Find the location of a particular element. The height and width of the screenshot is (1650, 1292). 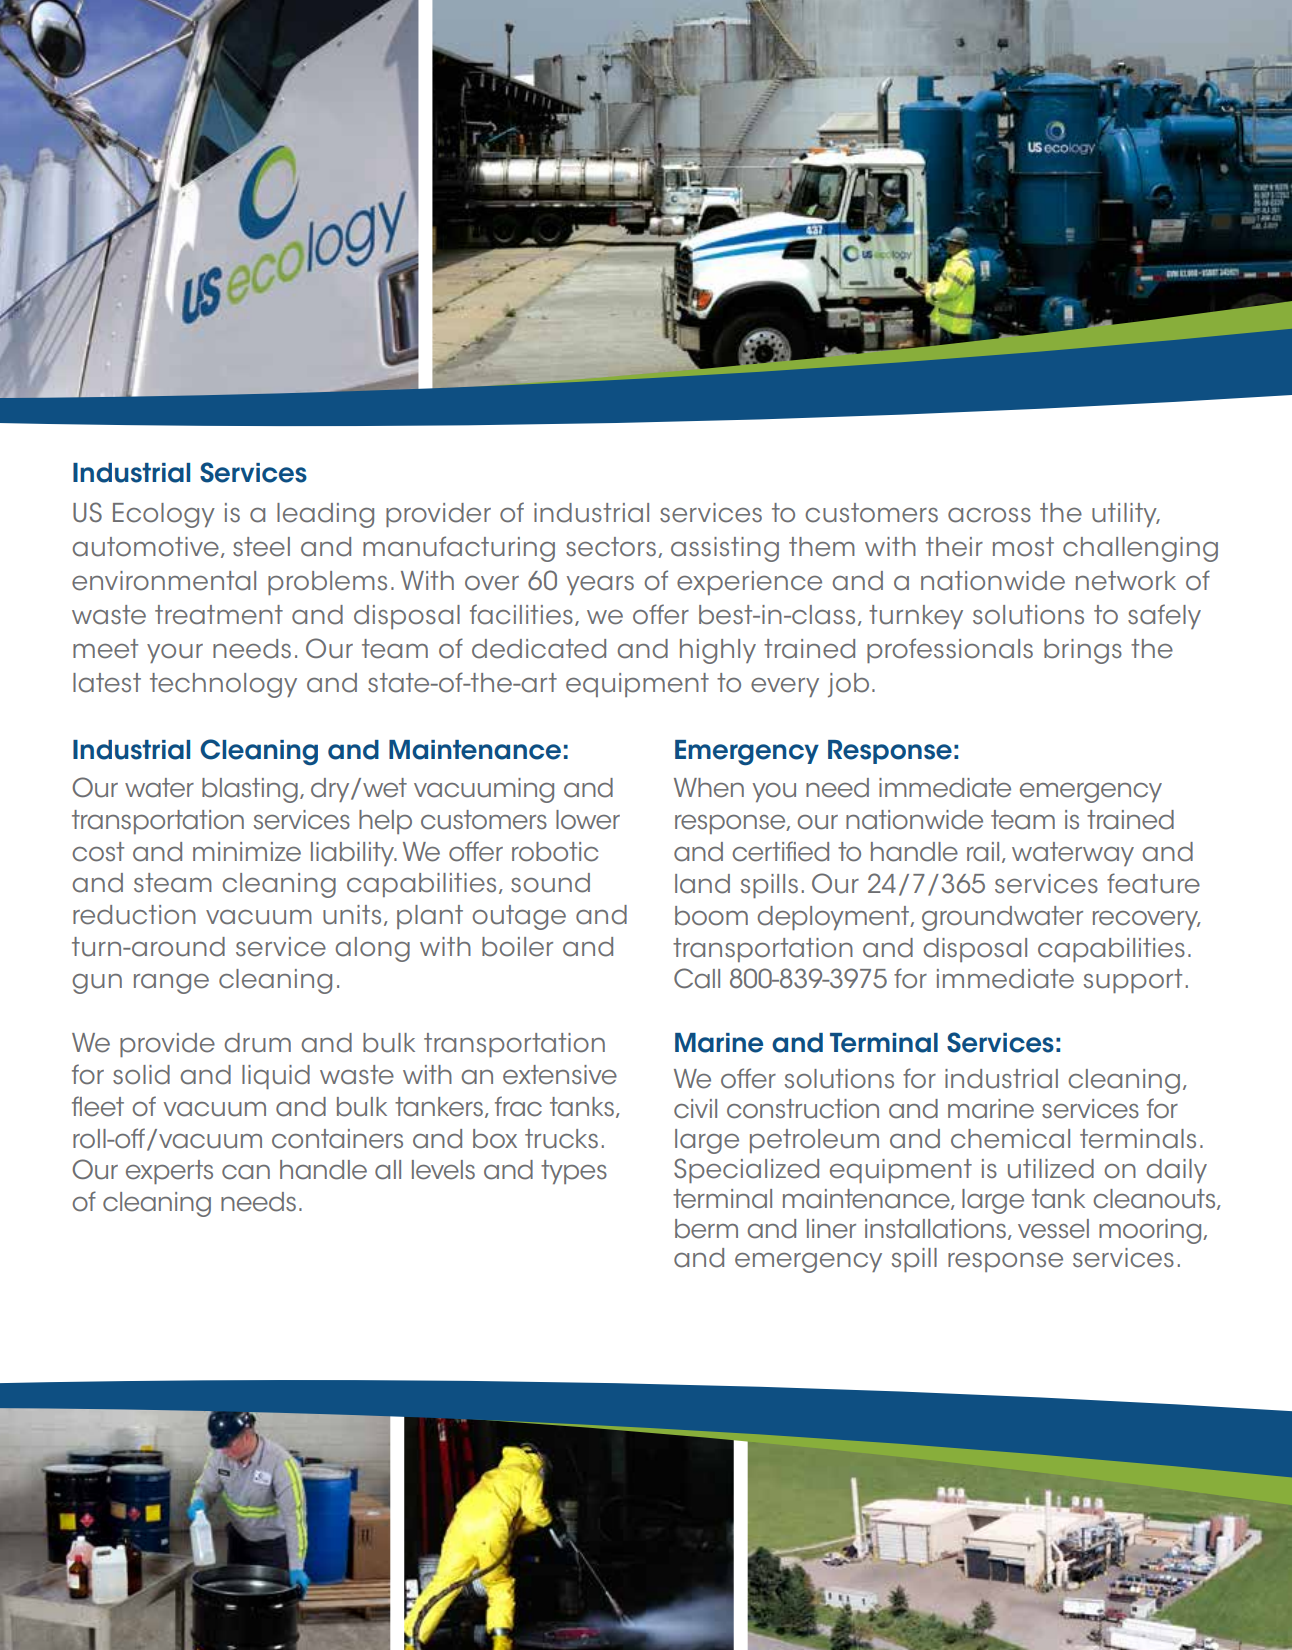

land is located at coordinates (702, 884).
